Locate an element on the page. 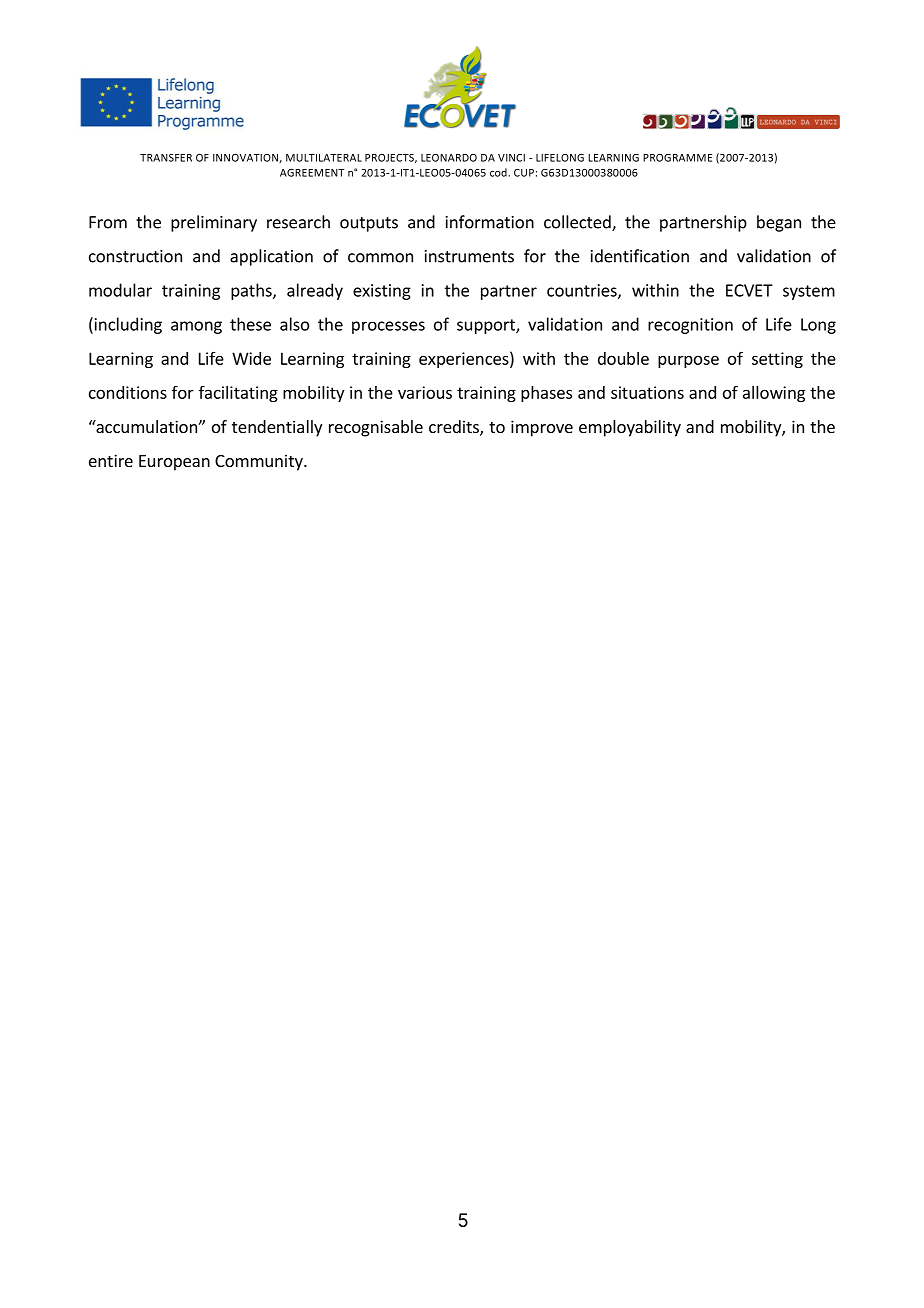  PROGRAMME is located at coordinates (677, 158).
